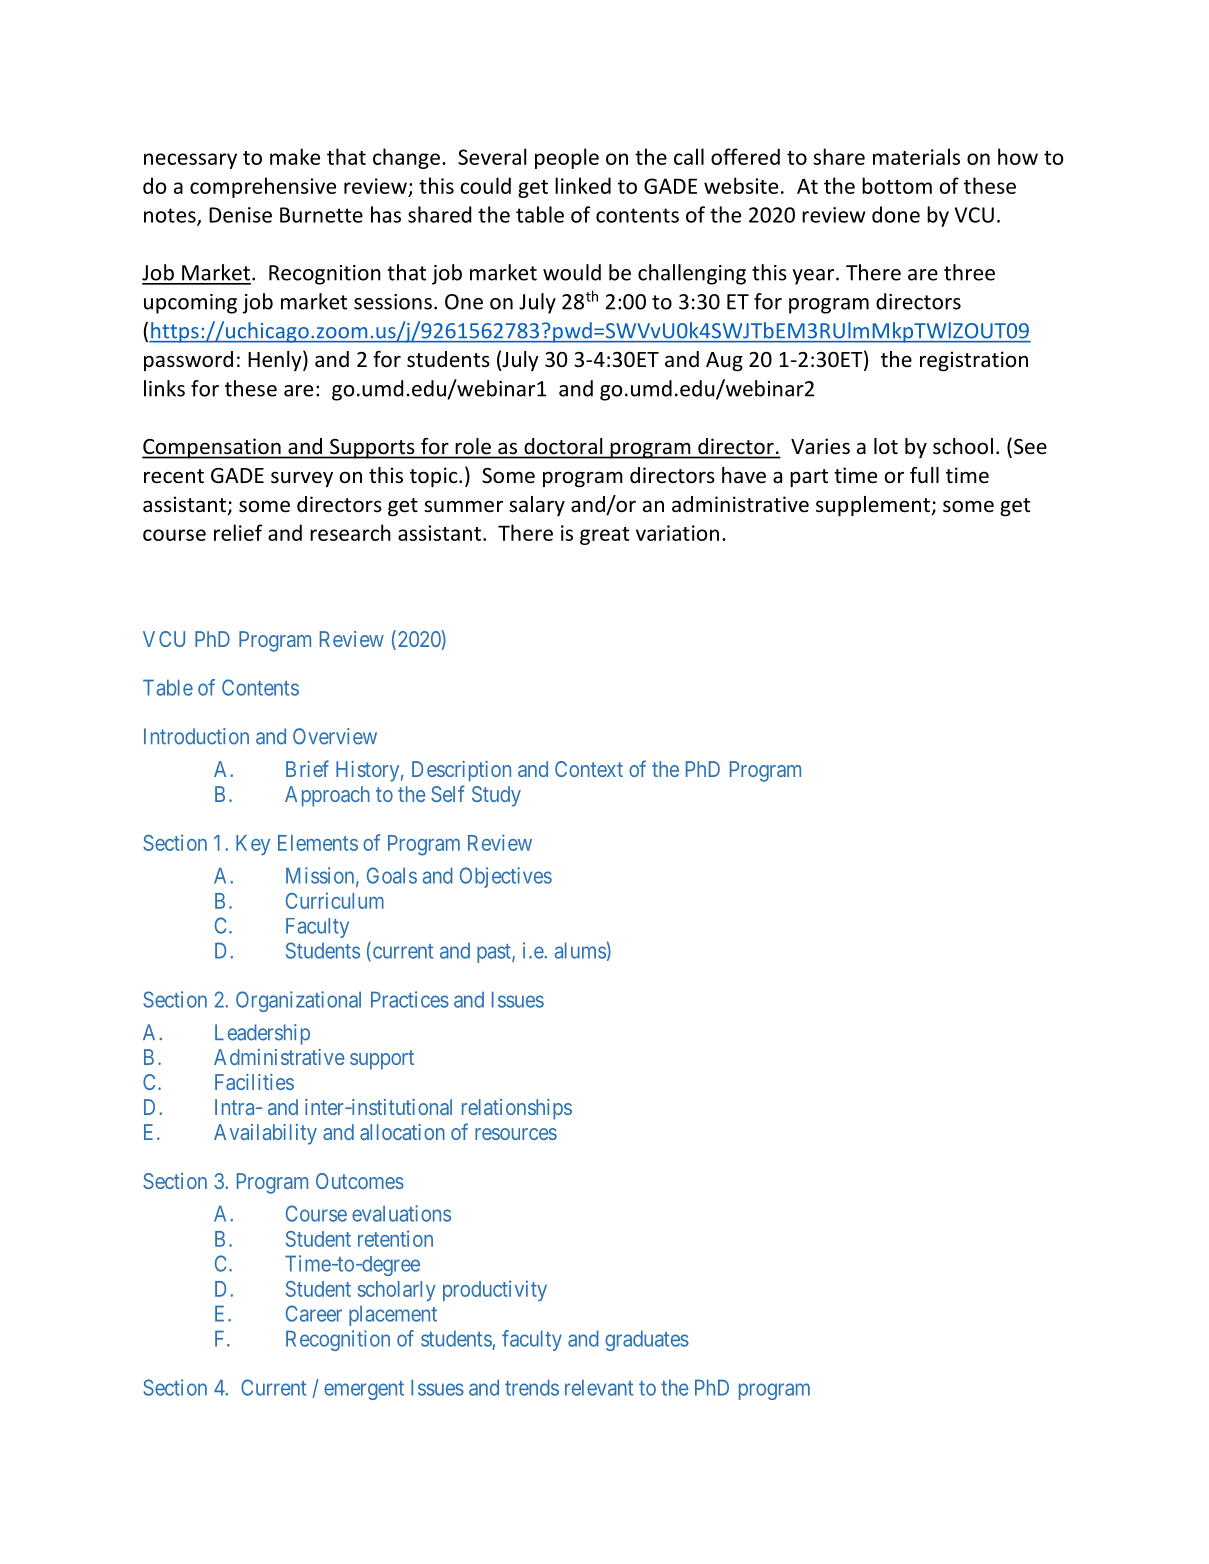 This page has width=1209, height=1564. I want to click on Career, so click(314, 1313).
